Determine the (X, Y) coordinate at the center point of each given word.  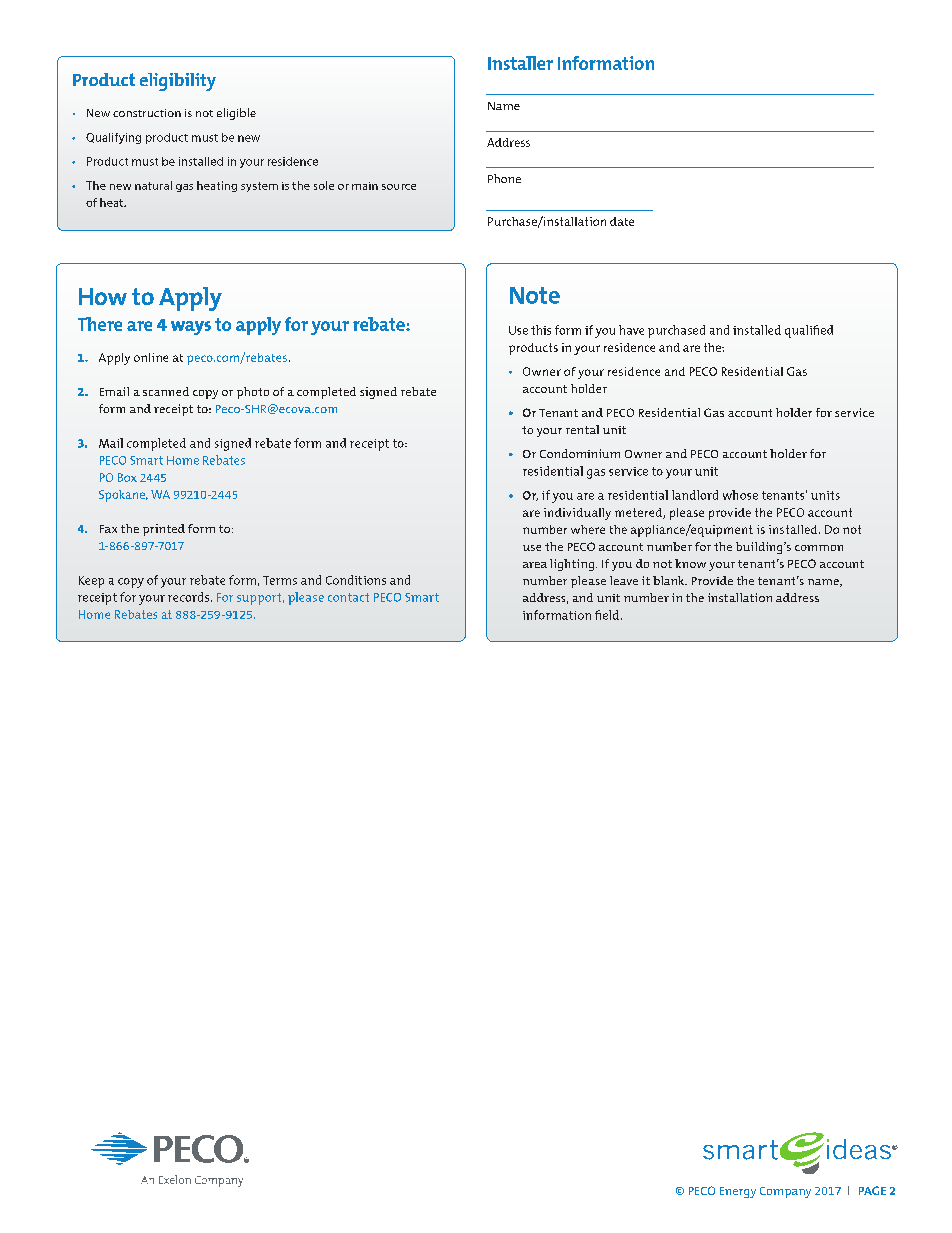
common (819, 548)
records (190, 597)
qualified (809, 331)
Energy (738, 1192)
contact (348, 597)
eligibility (178, 82)
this (541, 330)
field (608, 615)
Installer (520, 63)
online (151, 357)
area (535, 565)
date (622, 221)
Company (785, 1192)
